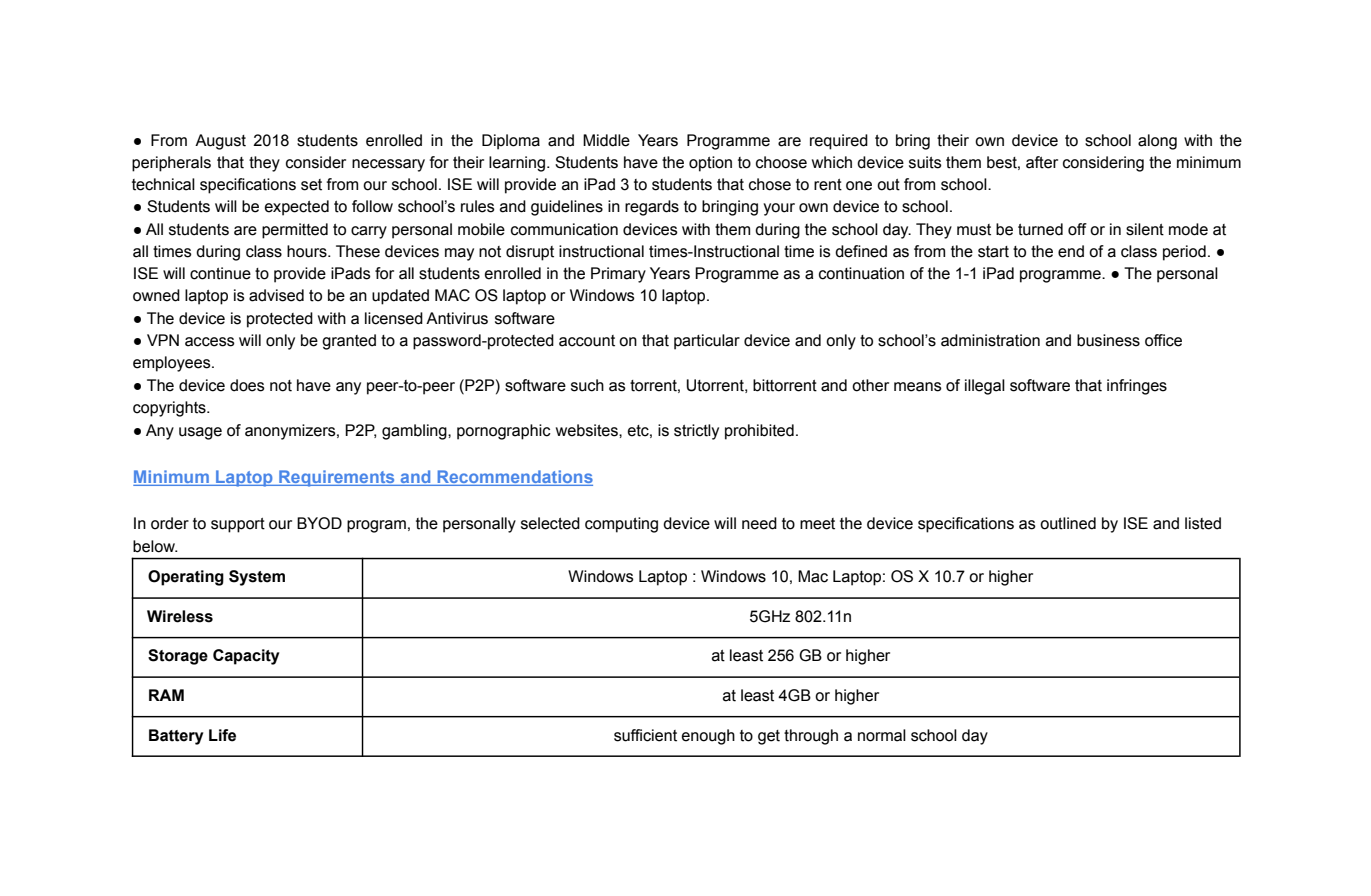 Image resolution: width=1371 pixels, height=896 pixels. I want to click on August, so click(220, 142).
